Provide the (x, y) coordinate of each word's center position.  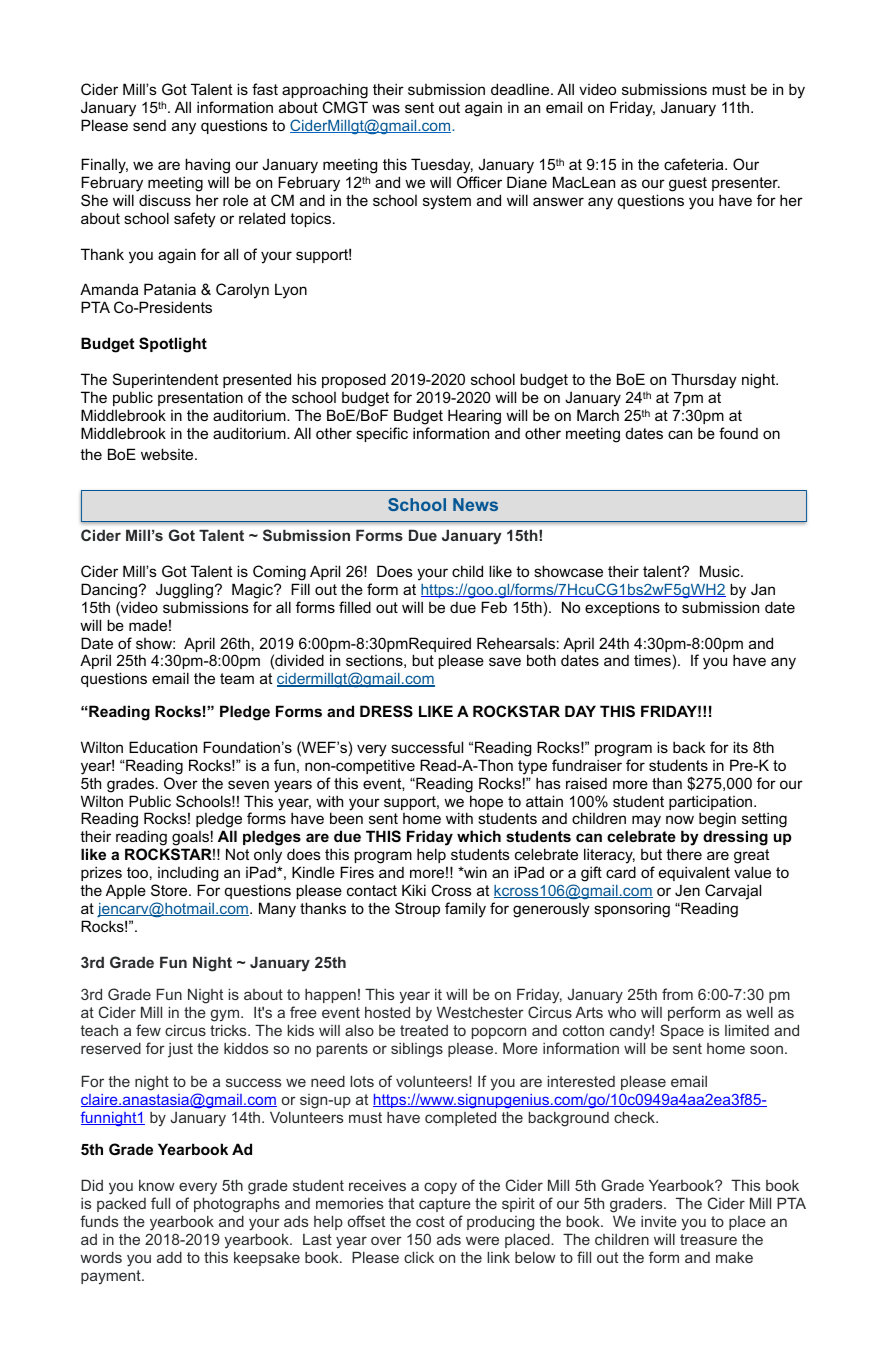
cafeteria (695, 164)
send (149, 125)
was (386, 108)
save (505, 661)
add (169, 1257)
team (237, 678)
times (652, 660)
